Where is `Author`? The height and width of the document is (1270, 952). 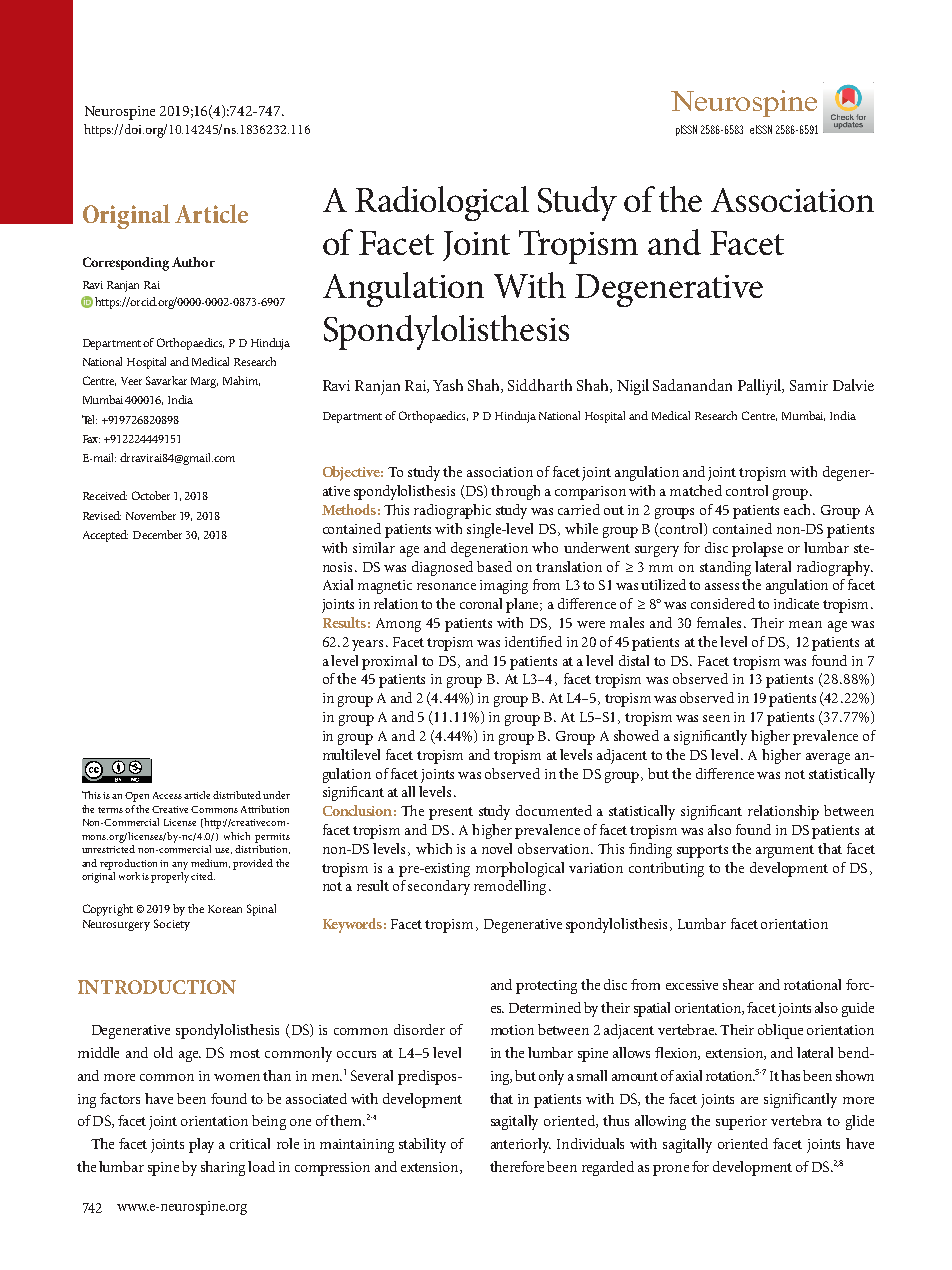
Author is located at coordinates (193, 262).
